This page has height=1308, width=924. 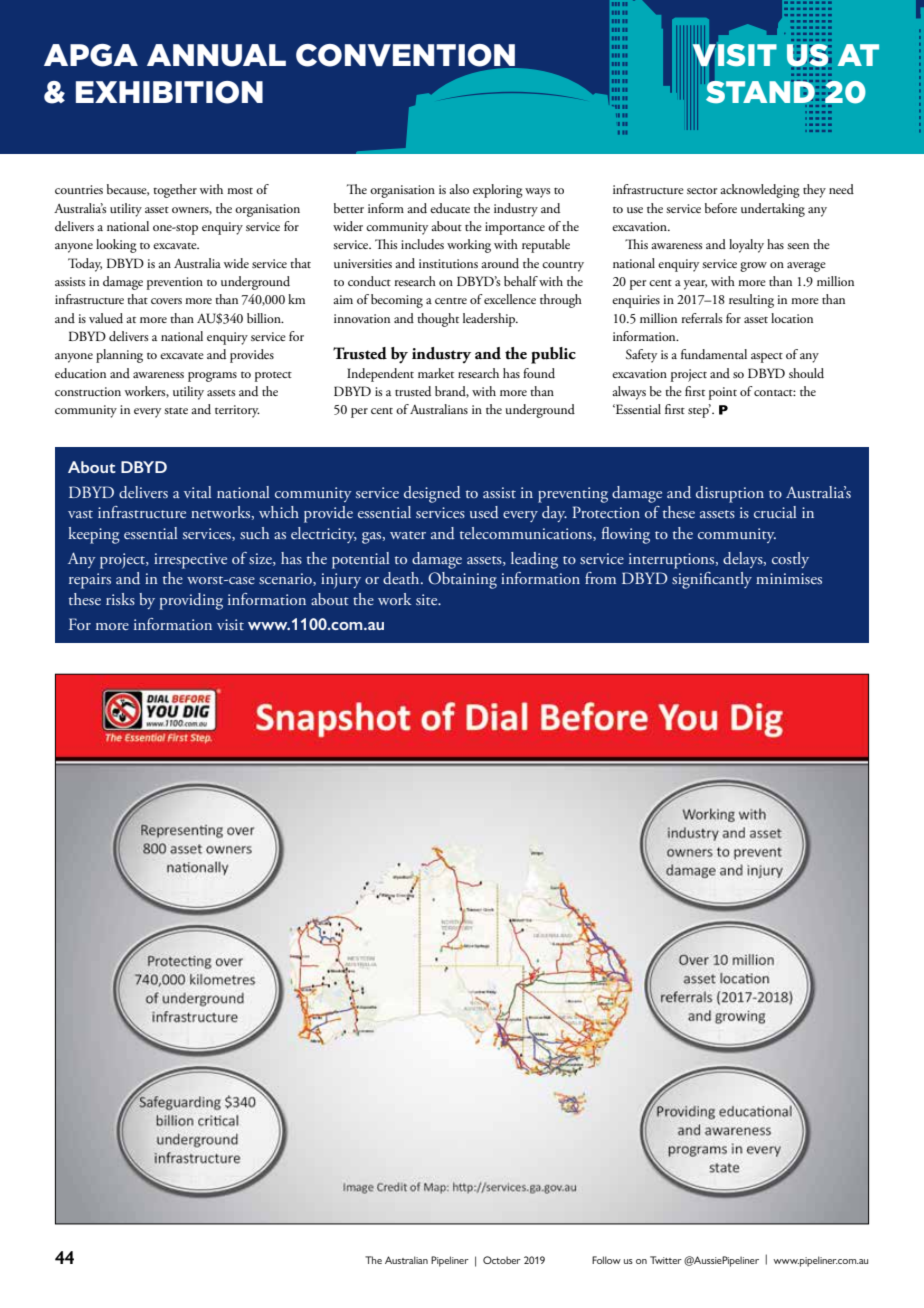 What do you see at coordinates (730, 494) in the page?
I see `disruption` at bounding box center [730, 494].
